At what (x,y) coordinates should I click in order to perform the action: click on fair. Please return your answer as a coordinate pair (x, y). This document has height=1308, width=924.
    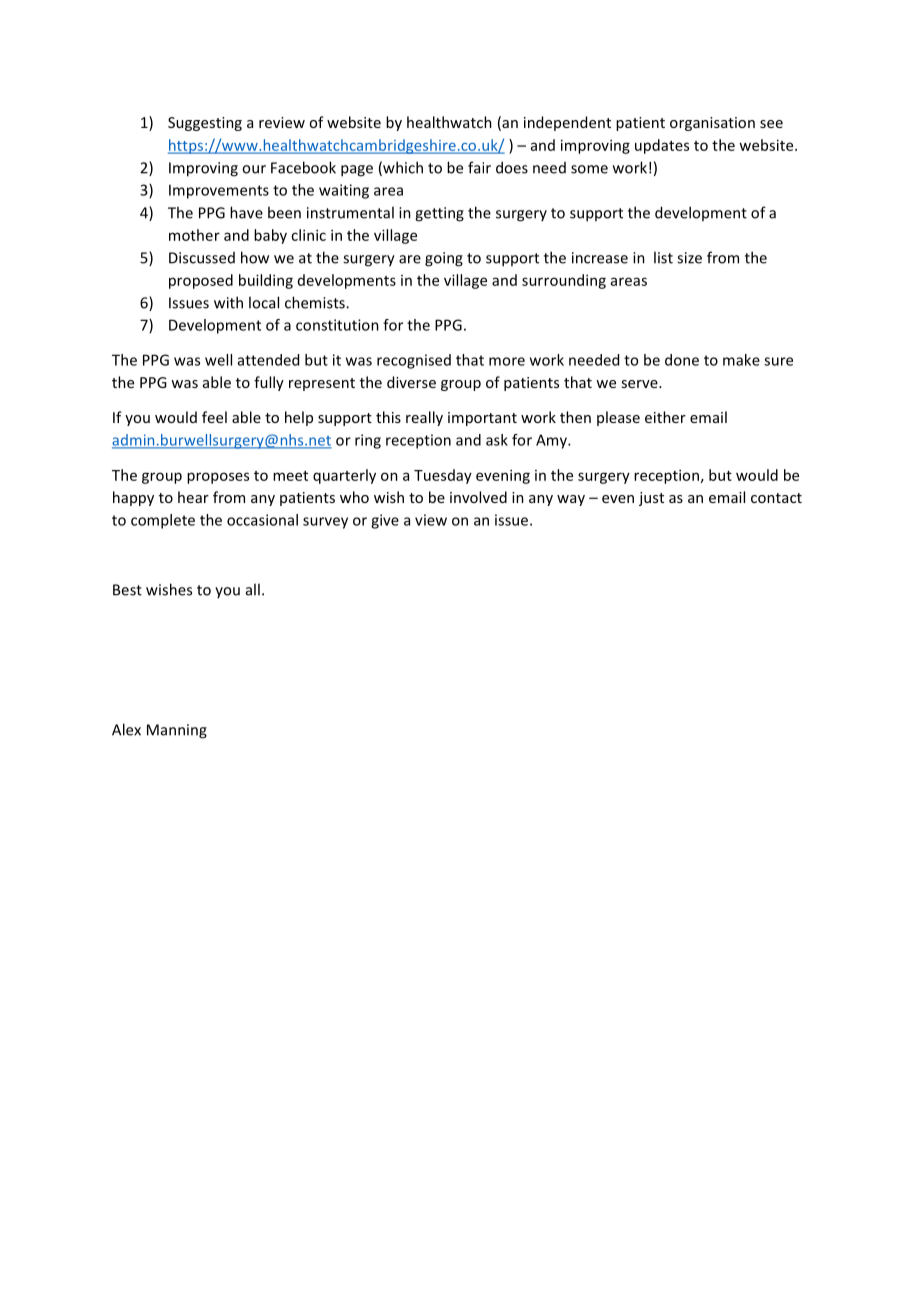
    Looking at the image, I should click on (479, 167).
